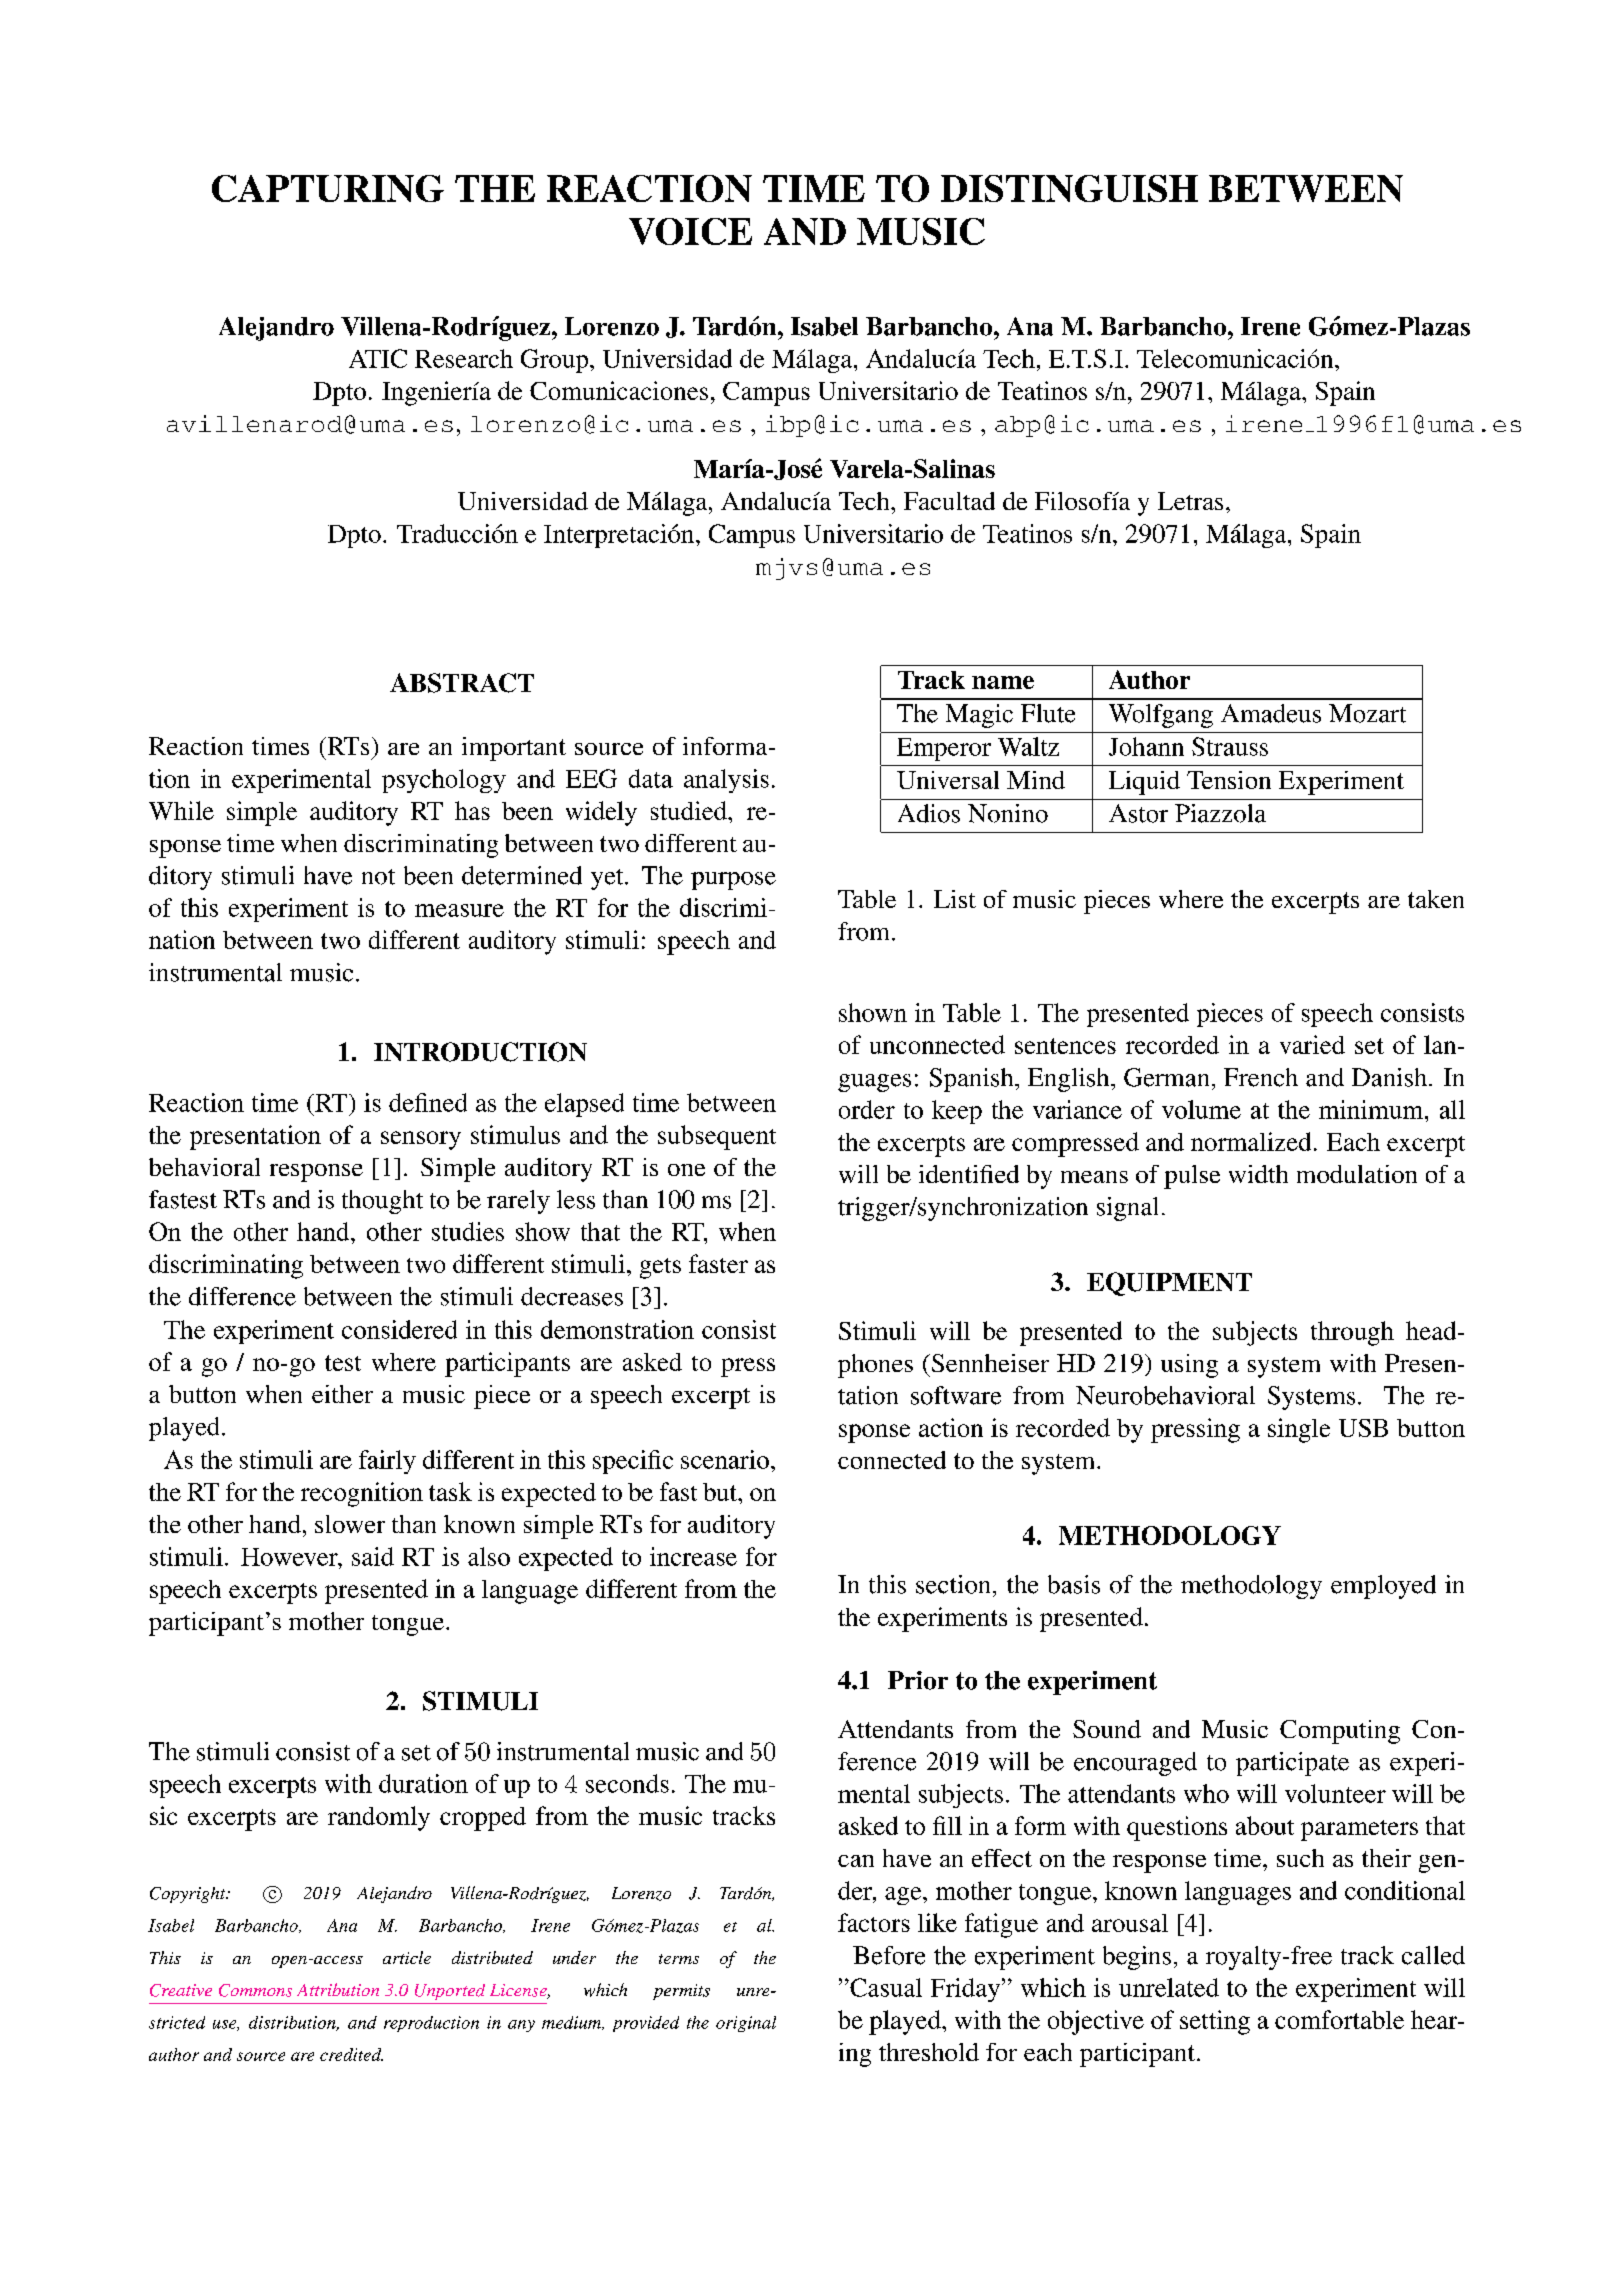 The image size is (1608, 2274). Describe the element at coordinates (1069, 188) in the screenshot. I see `DISTINGUISH` at that location.
